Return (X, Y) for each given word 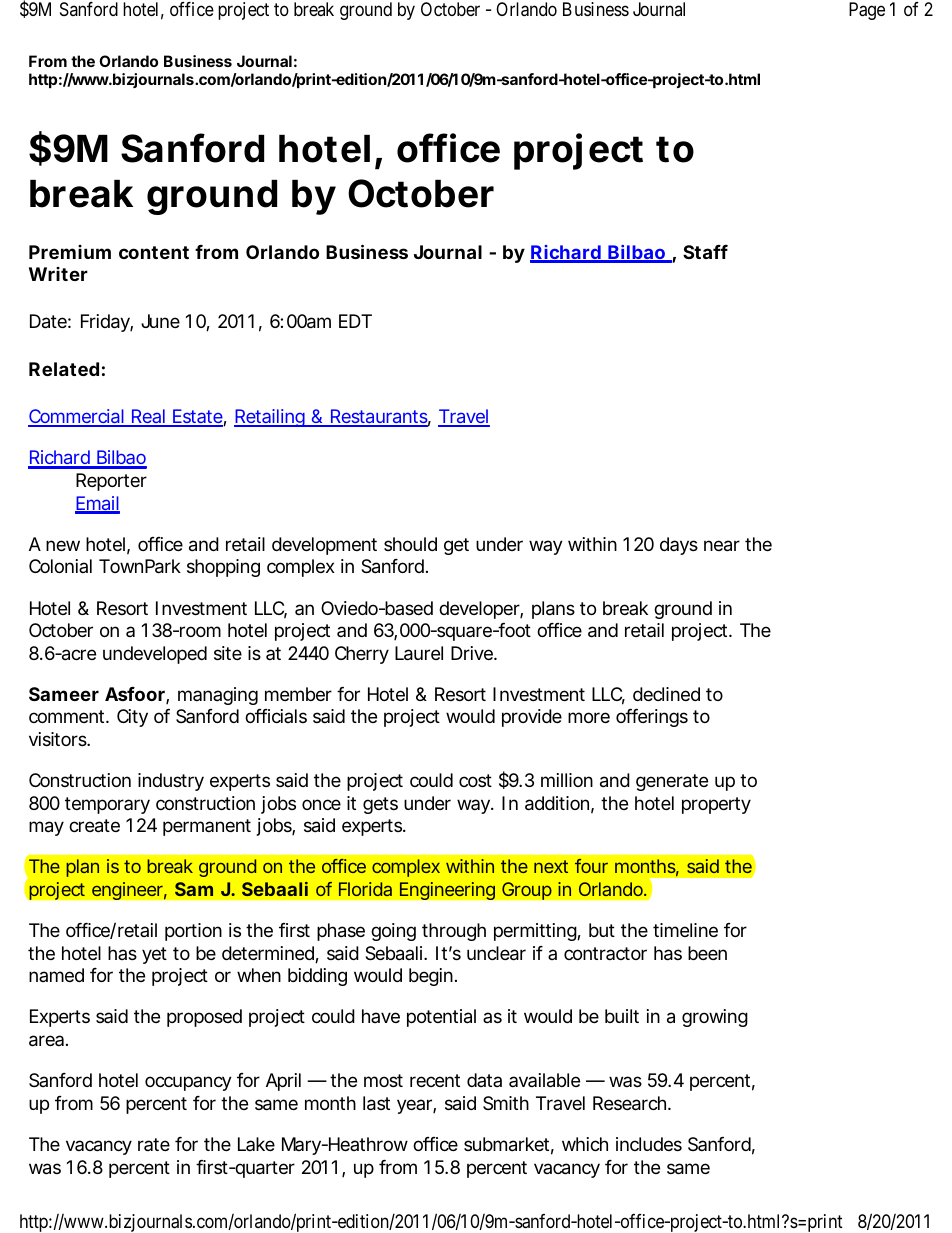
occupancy (188, 1083)
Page (867, 11)
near (722, 546)
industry (171, 782)
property (716, 805)
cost (475, 780)
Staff (705, 252)
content (154, 252)
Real (148, 417)
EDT (355, 321)
